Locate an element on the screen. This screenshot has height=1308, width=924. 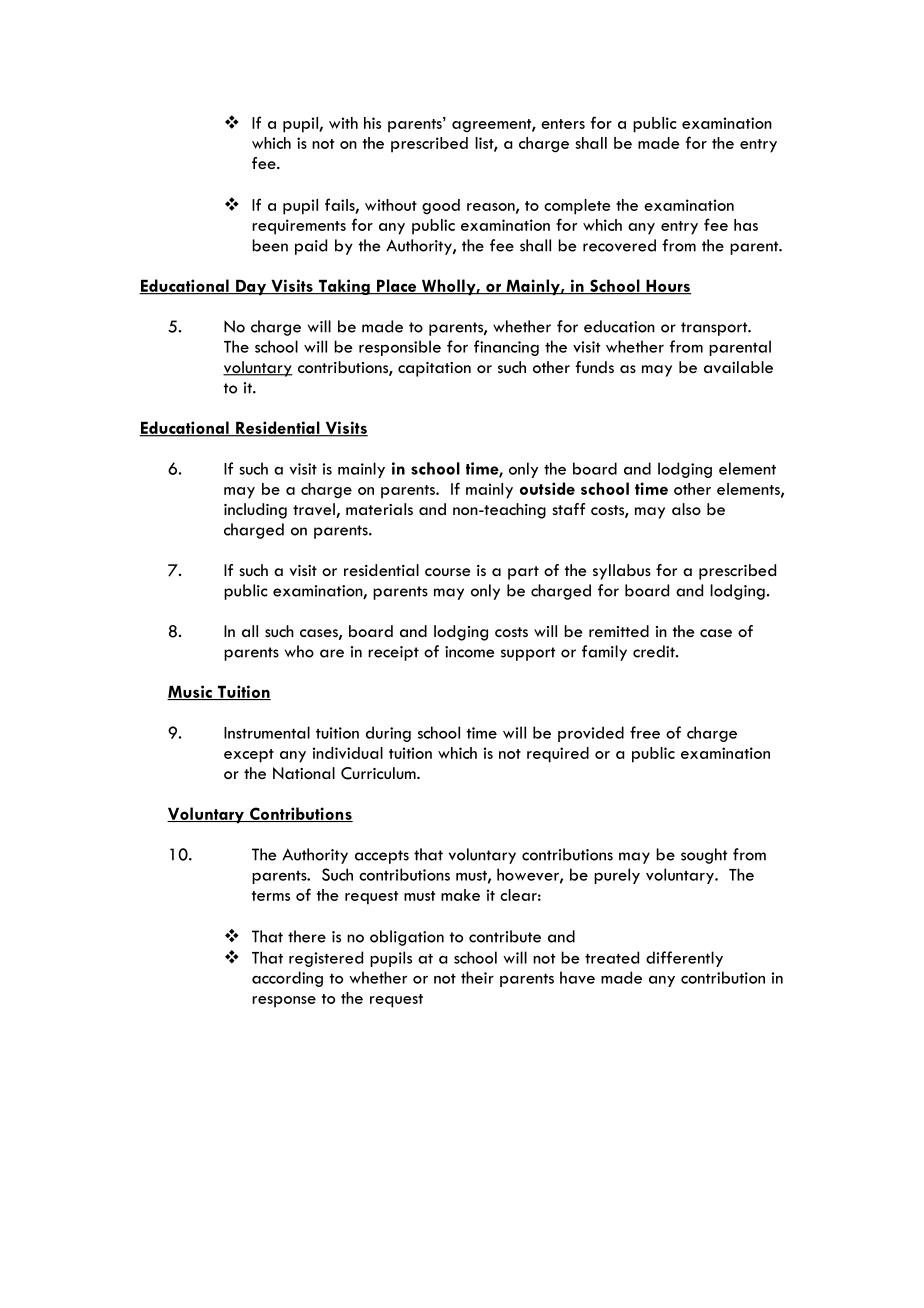
according is located at coordinates (287, 979).
